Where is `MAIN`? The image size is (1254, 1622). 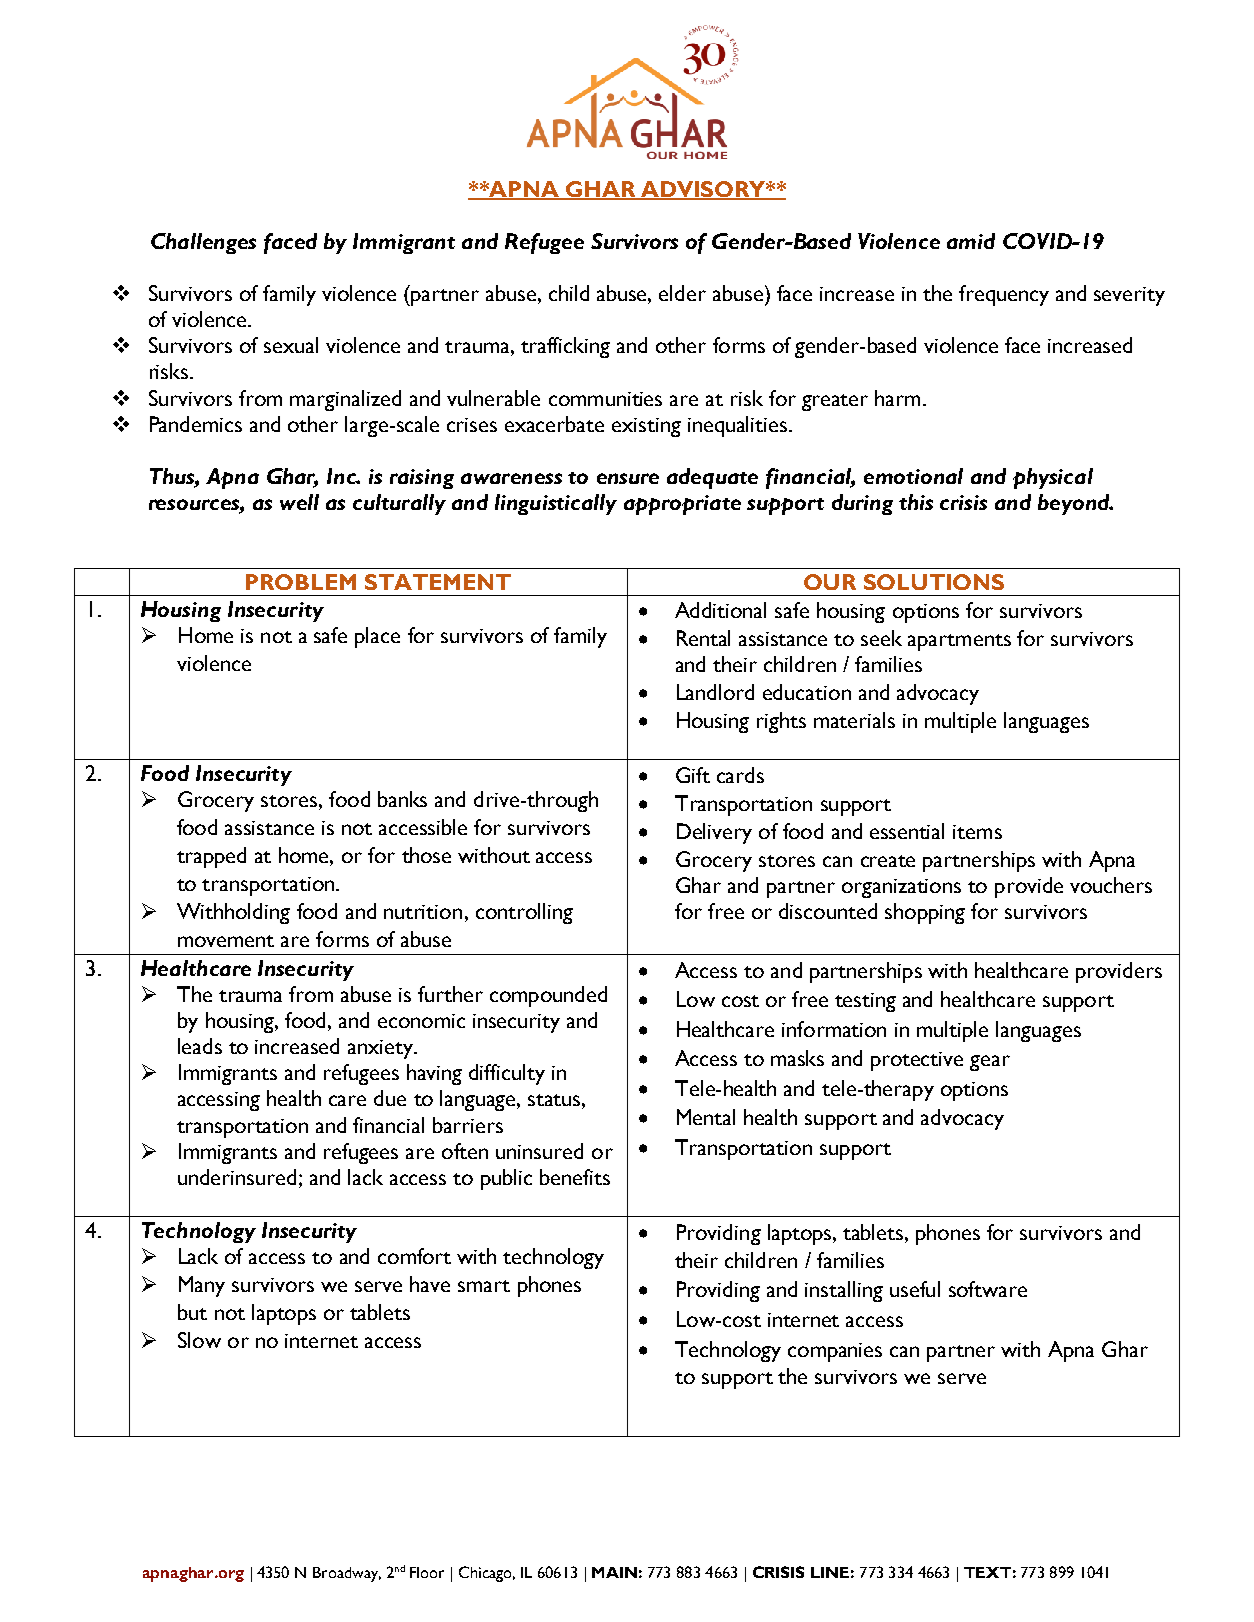
MAIN is located at coordinates (614, 1572).
